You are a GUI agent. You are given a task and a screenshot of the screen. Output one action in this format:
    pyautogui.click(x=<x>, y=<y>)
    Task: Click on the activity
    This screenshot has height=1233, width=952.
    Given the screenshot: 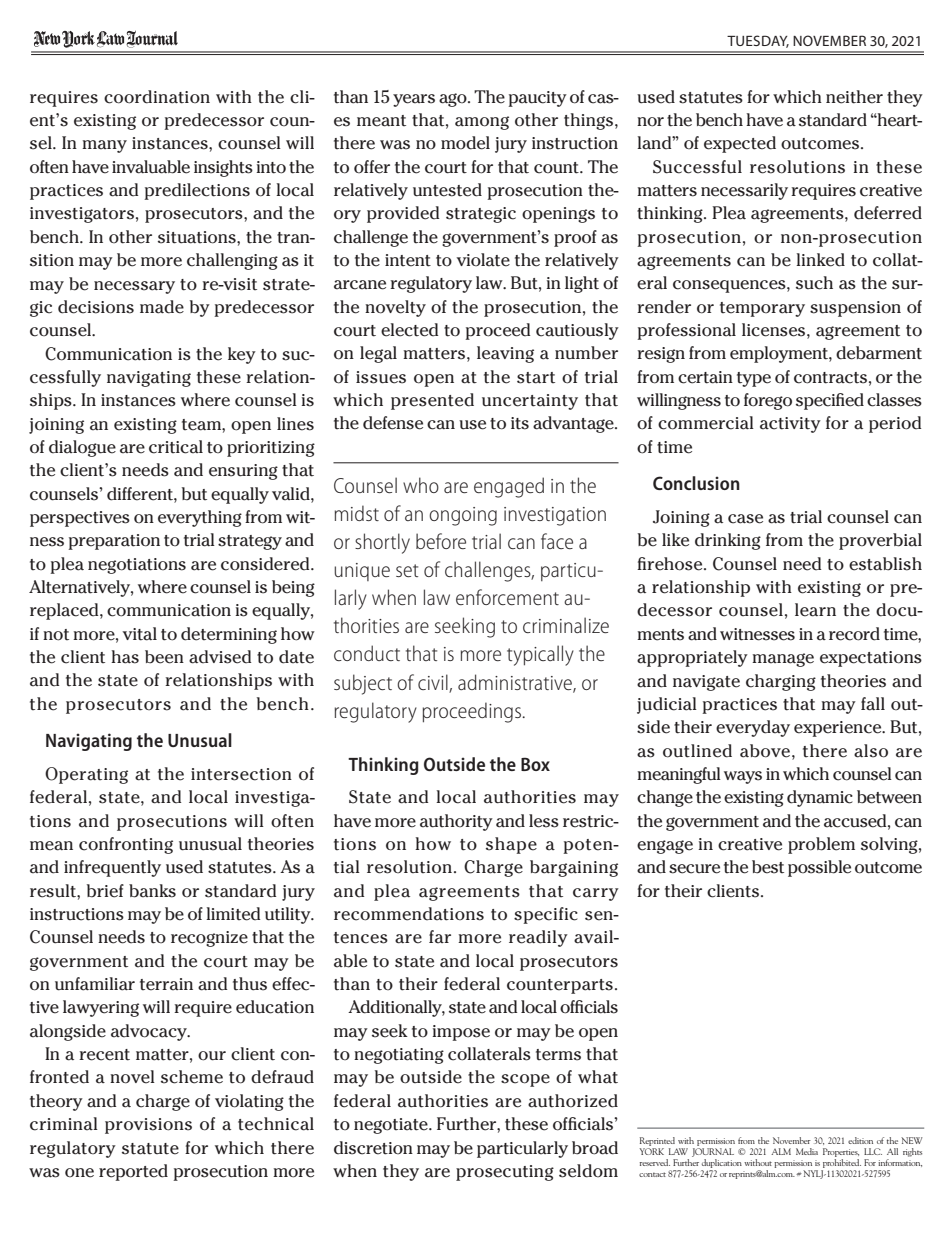 What is the action you would take?
    pyautogui.click(x=790, y=425)
